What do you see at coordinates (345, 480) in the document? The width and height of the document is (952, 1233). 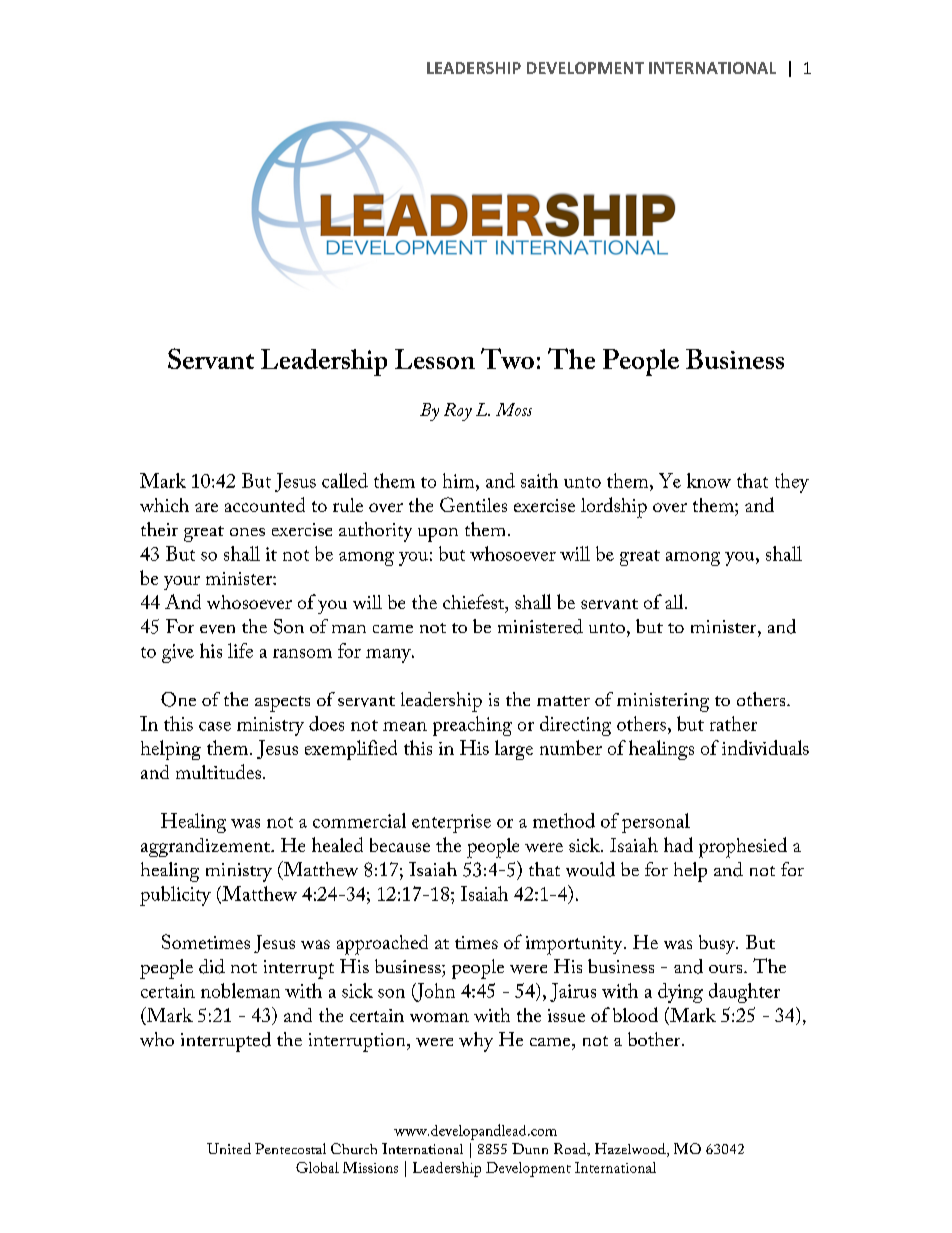 I see `called` at bounding box center [345, 480].
